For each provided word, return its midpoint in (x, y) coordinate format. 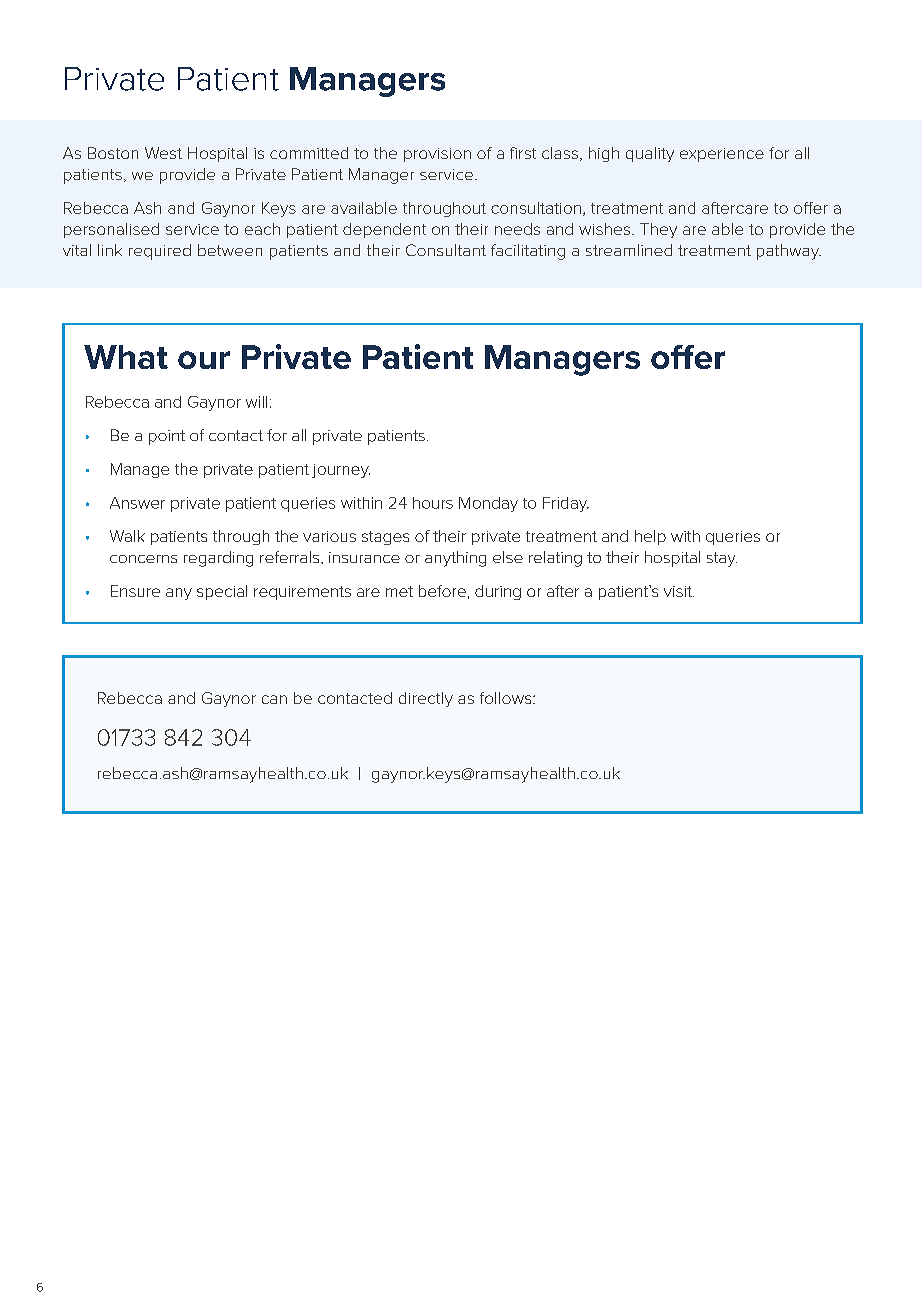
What (126, 357)
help (650, 537)
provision (437, 155)
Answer (137, 503)
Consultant (446, 250)
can (274, 699)
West (163, 153)
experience (722, 155)
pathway (789, 252)
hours (433, 503)
